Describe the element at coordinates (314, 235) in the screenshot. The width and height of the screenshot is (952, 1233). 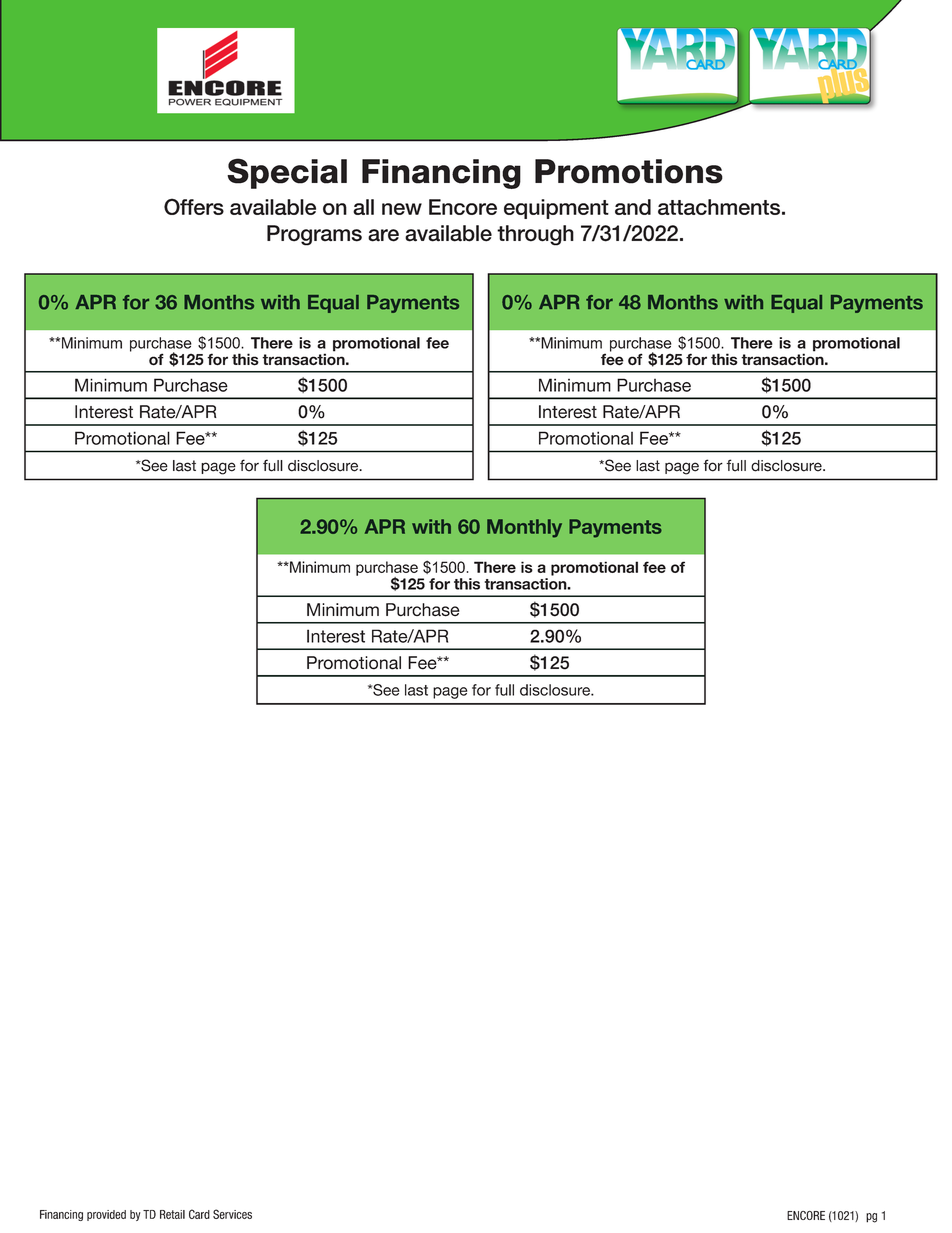
I see `Programs` at that location.
